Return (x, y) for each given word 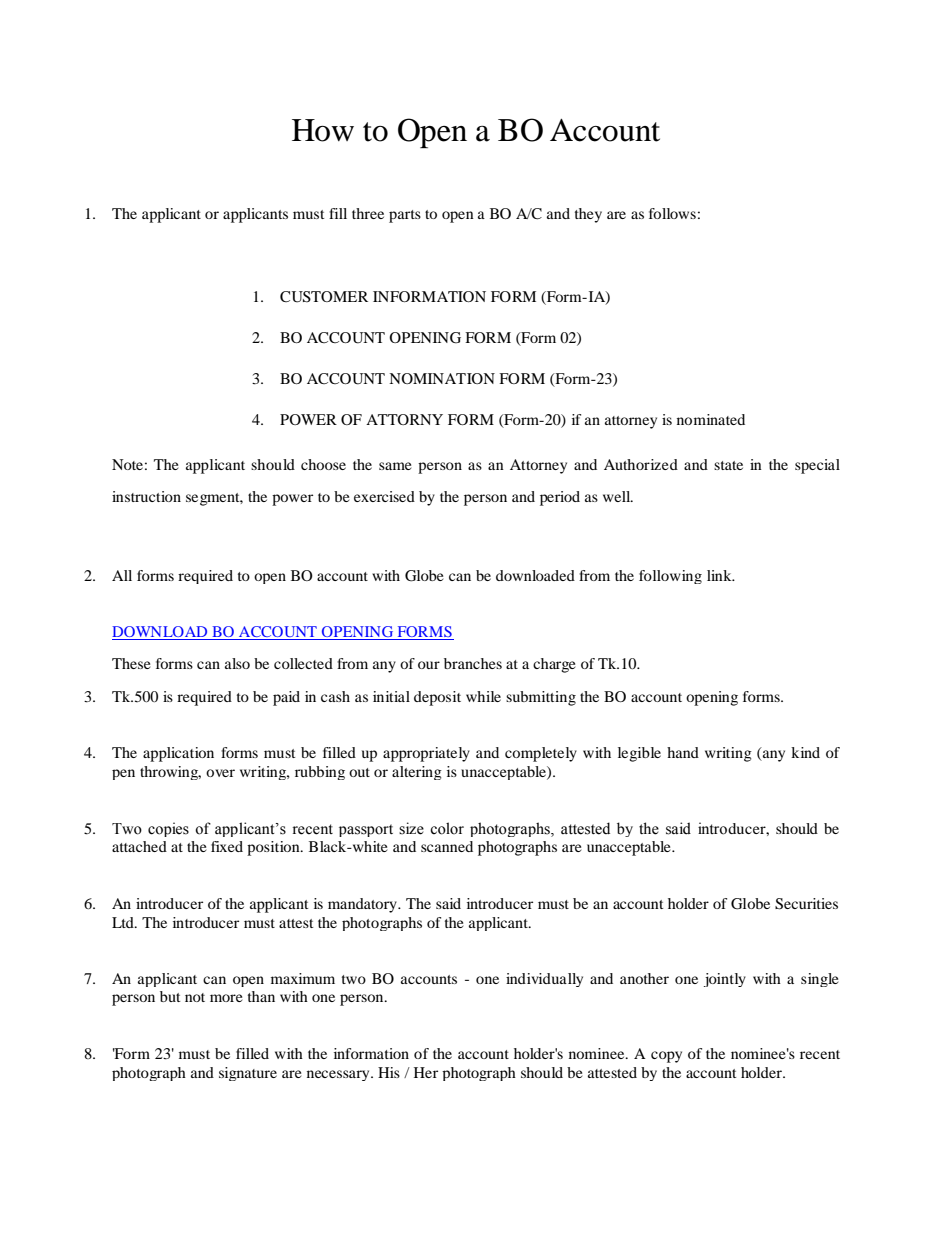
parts (405, 216)
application (178, 754)
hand (683, 752)
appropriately (426, 754)
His (389, 1072)
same (395, 466)
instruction (146, 496)
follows (672, 213)
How (323, 130)
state (728, 465)
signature (248, 1074)
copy (666, 1057)
